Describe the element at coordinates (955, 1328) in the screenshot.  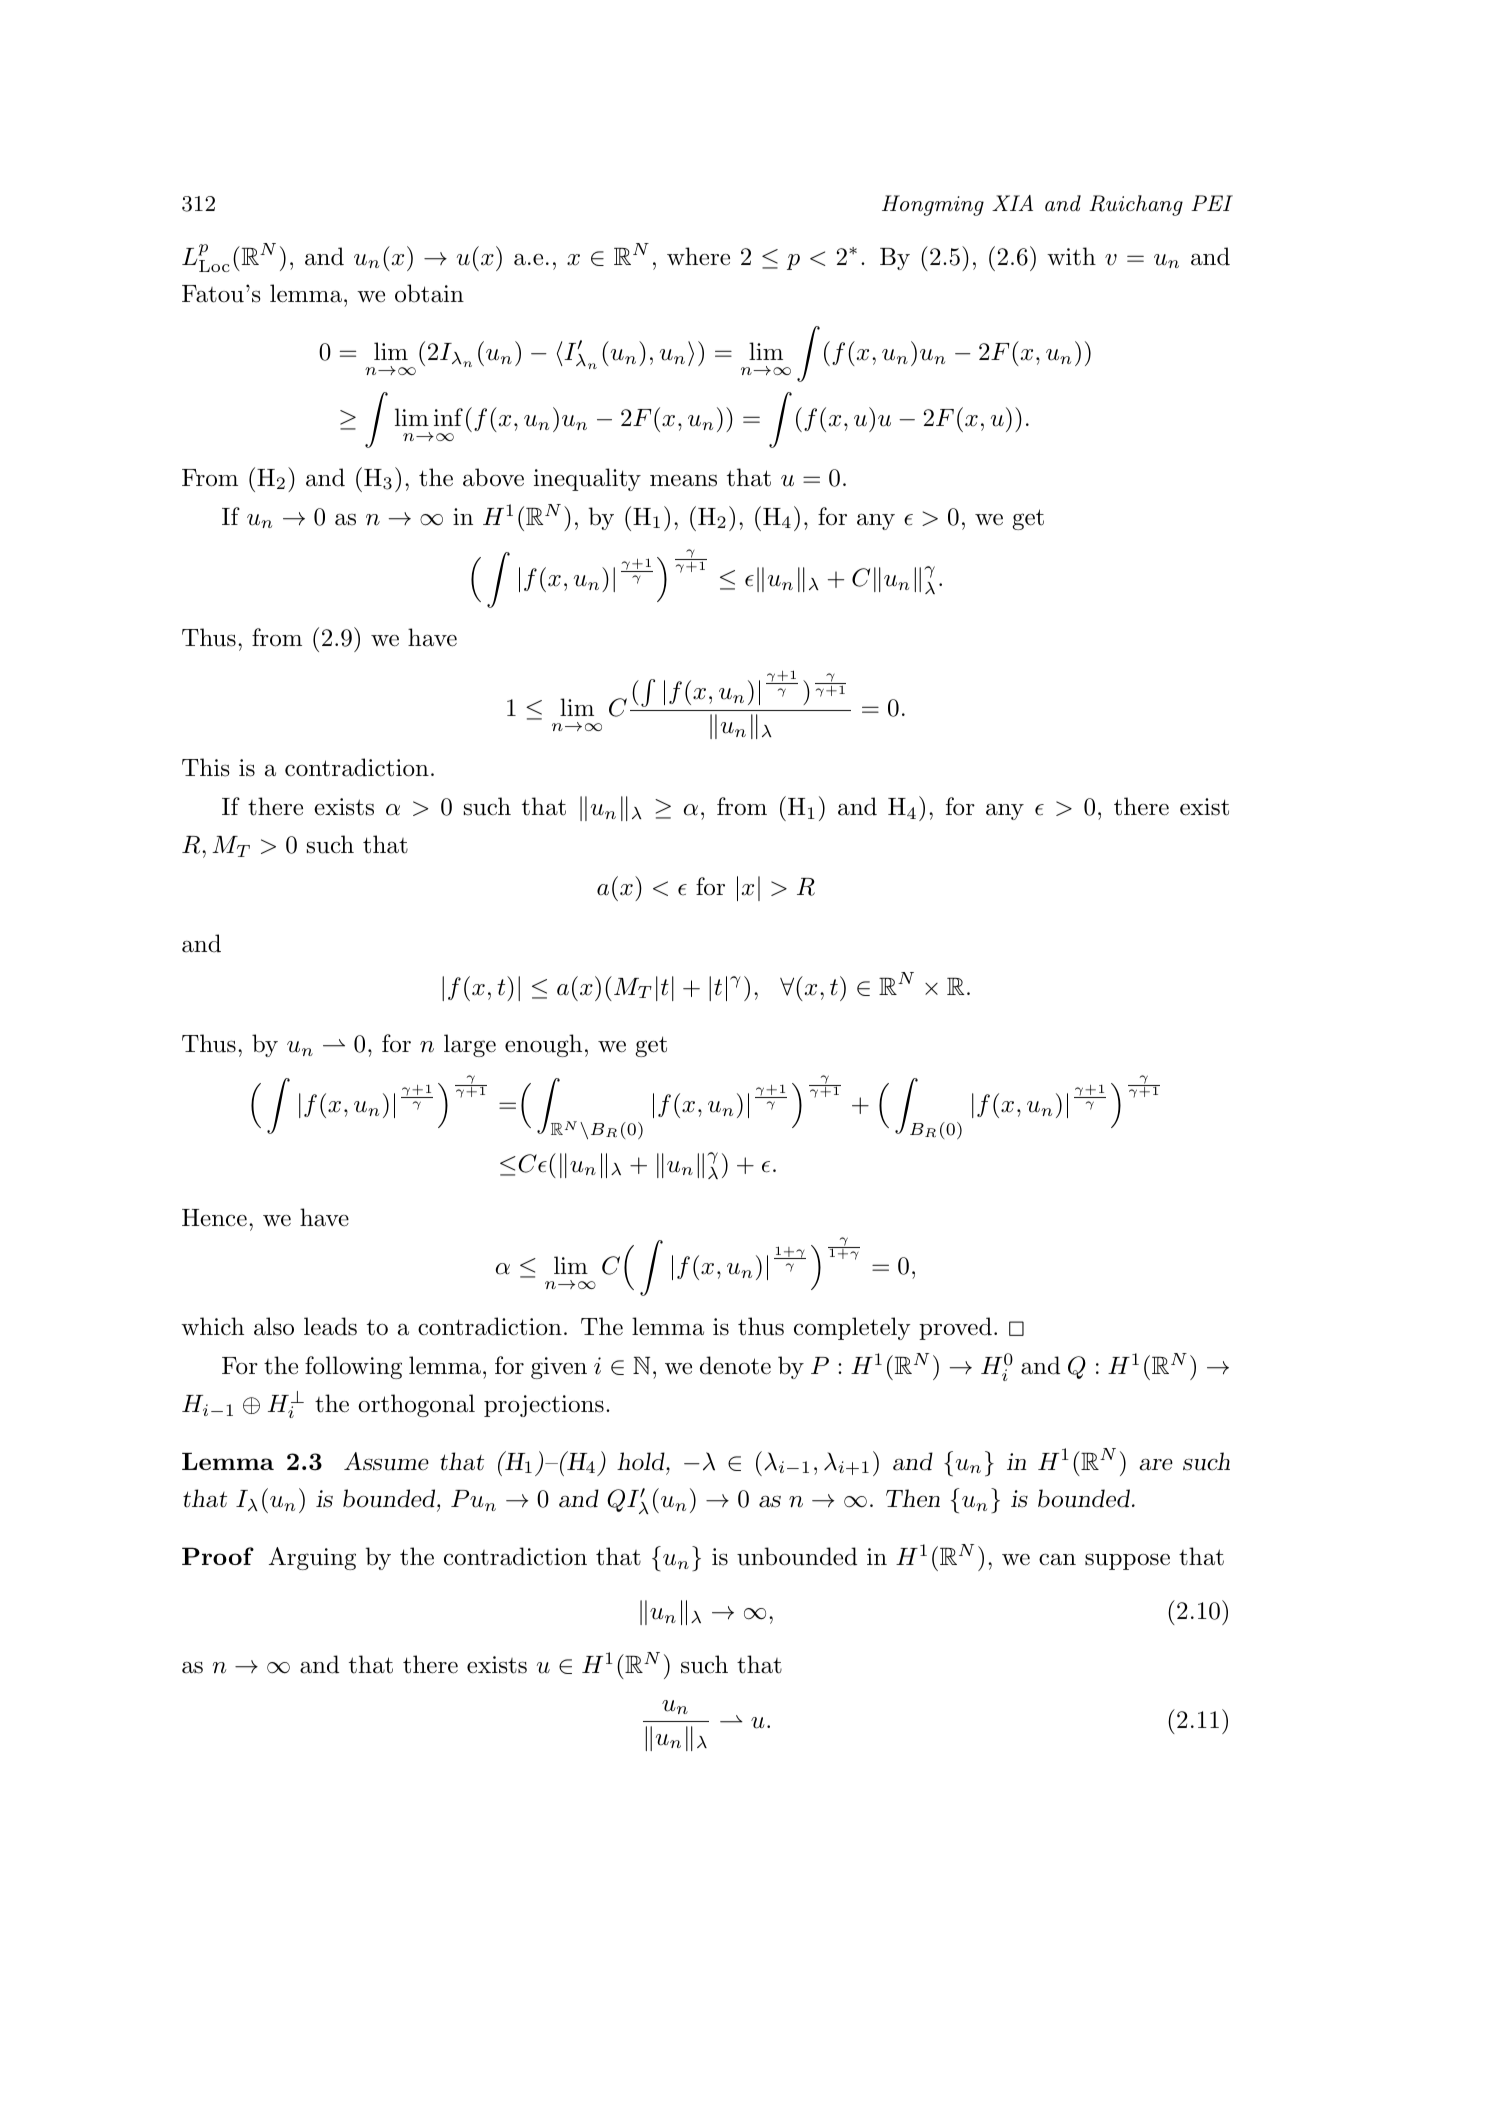
I see `proved` at that location.
